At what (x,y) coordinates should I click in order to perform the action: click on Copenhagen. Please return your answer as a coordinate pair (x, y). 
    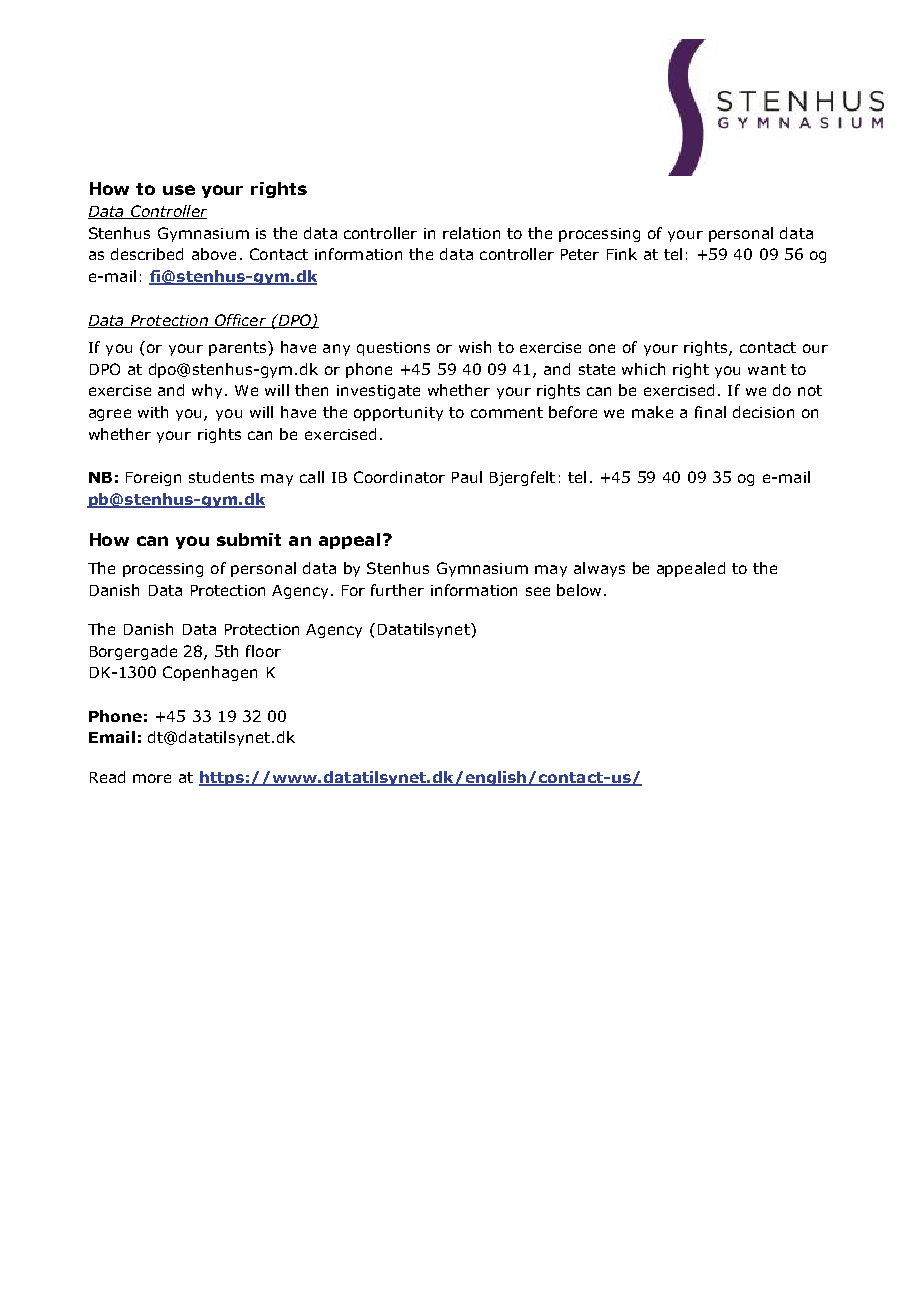
    Looking at the image, I should click on (210, 673).
